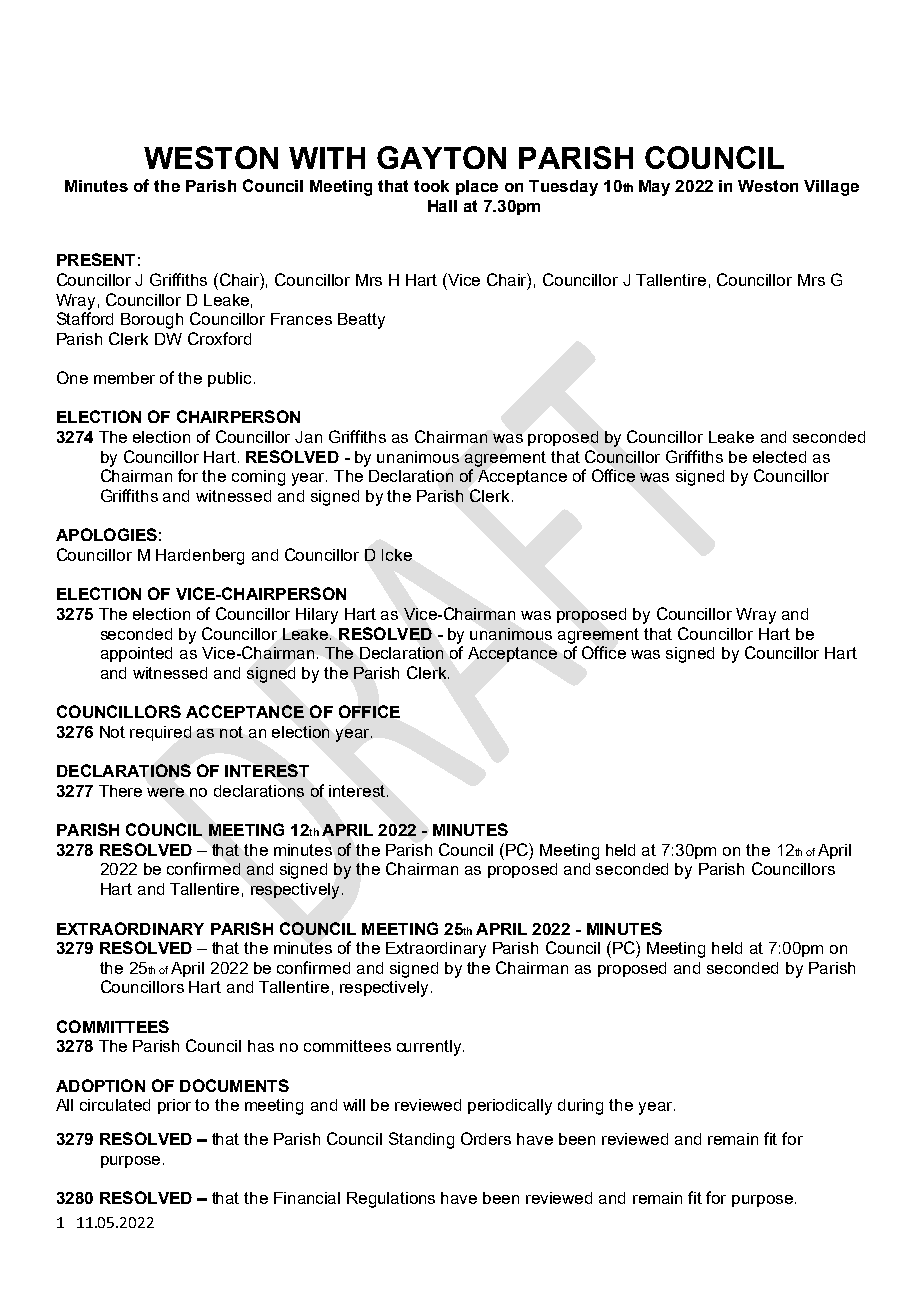  I want to click on PRESENT, so click(96, 259).
